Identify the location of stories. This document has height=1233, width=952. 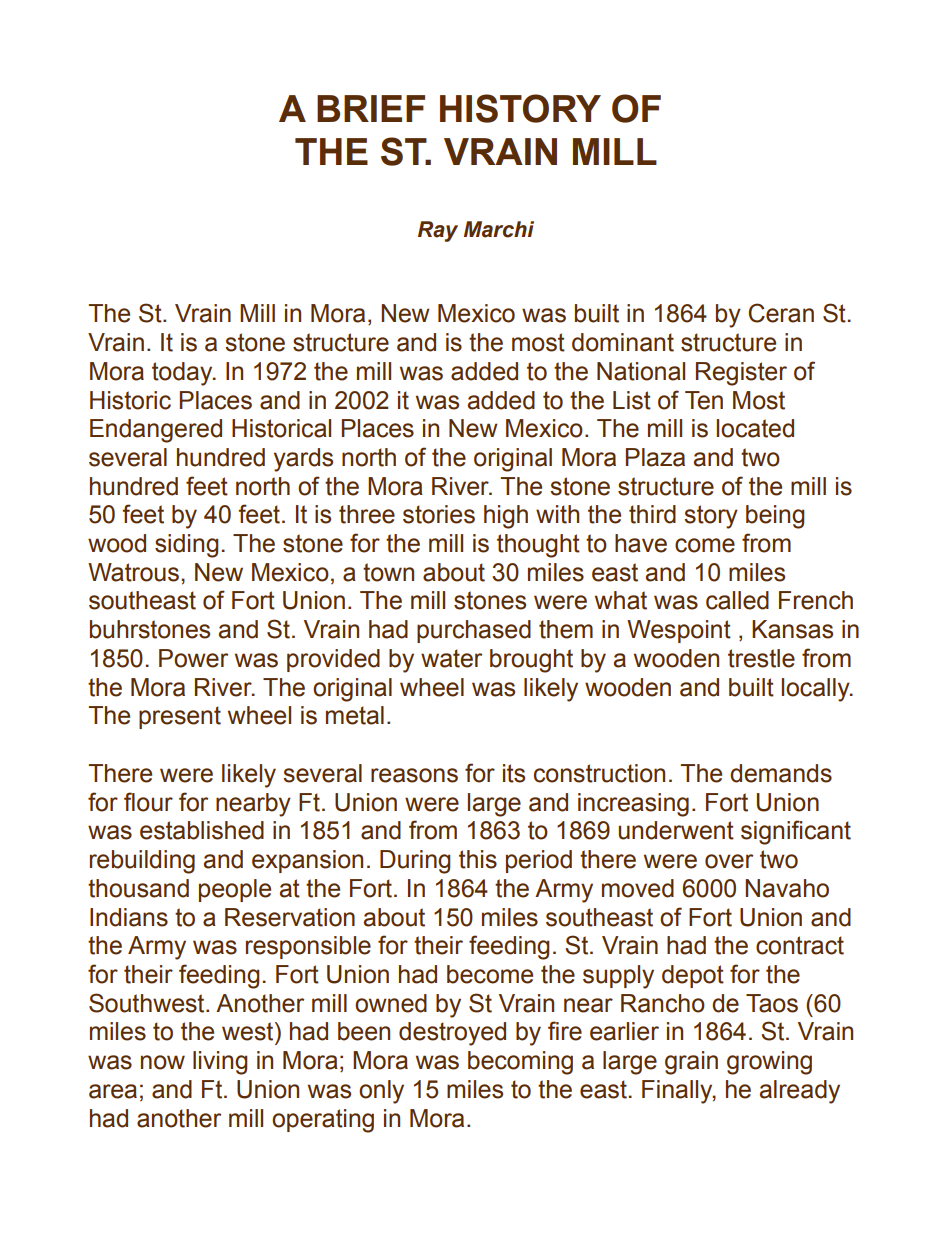
(439, 514).
